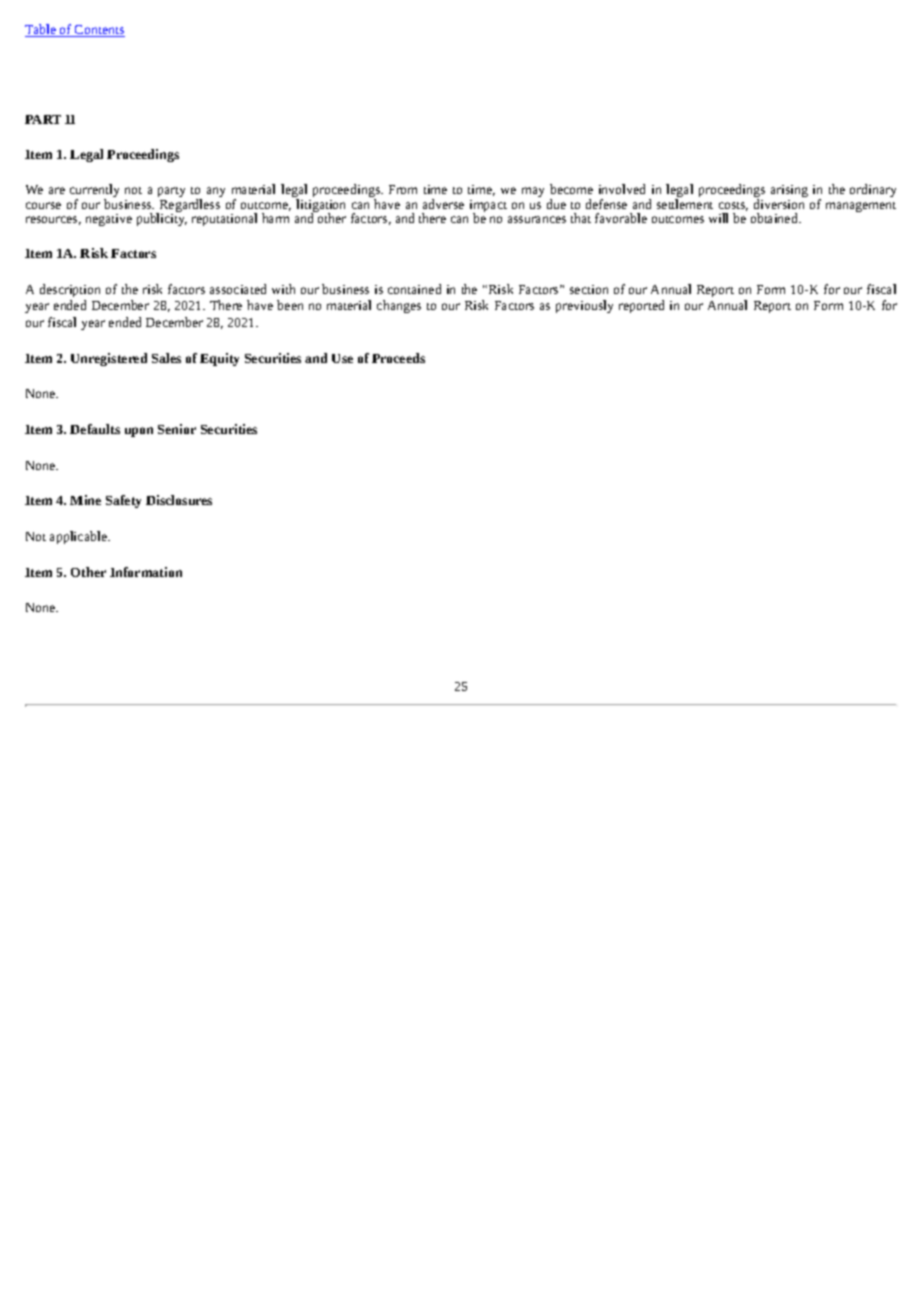 The height and width of the screenshot is (1308, 924). I want to click on From, so click(403, 189).
